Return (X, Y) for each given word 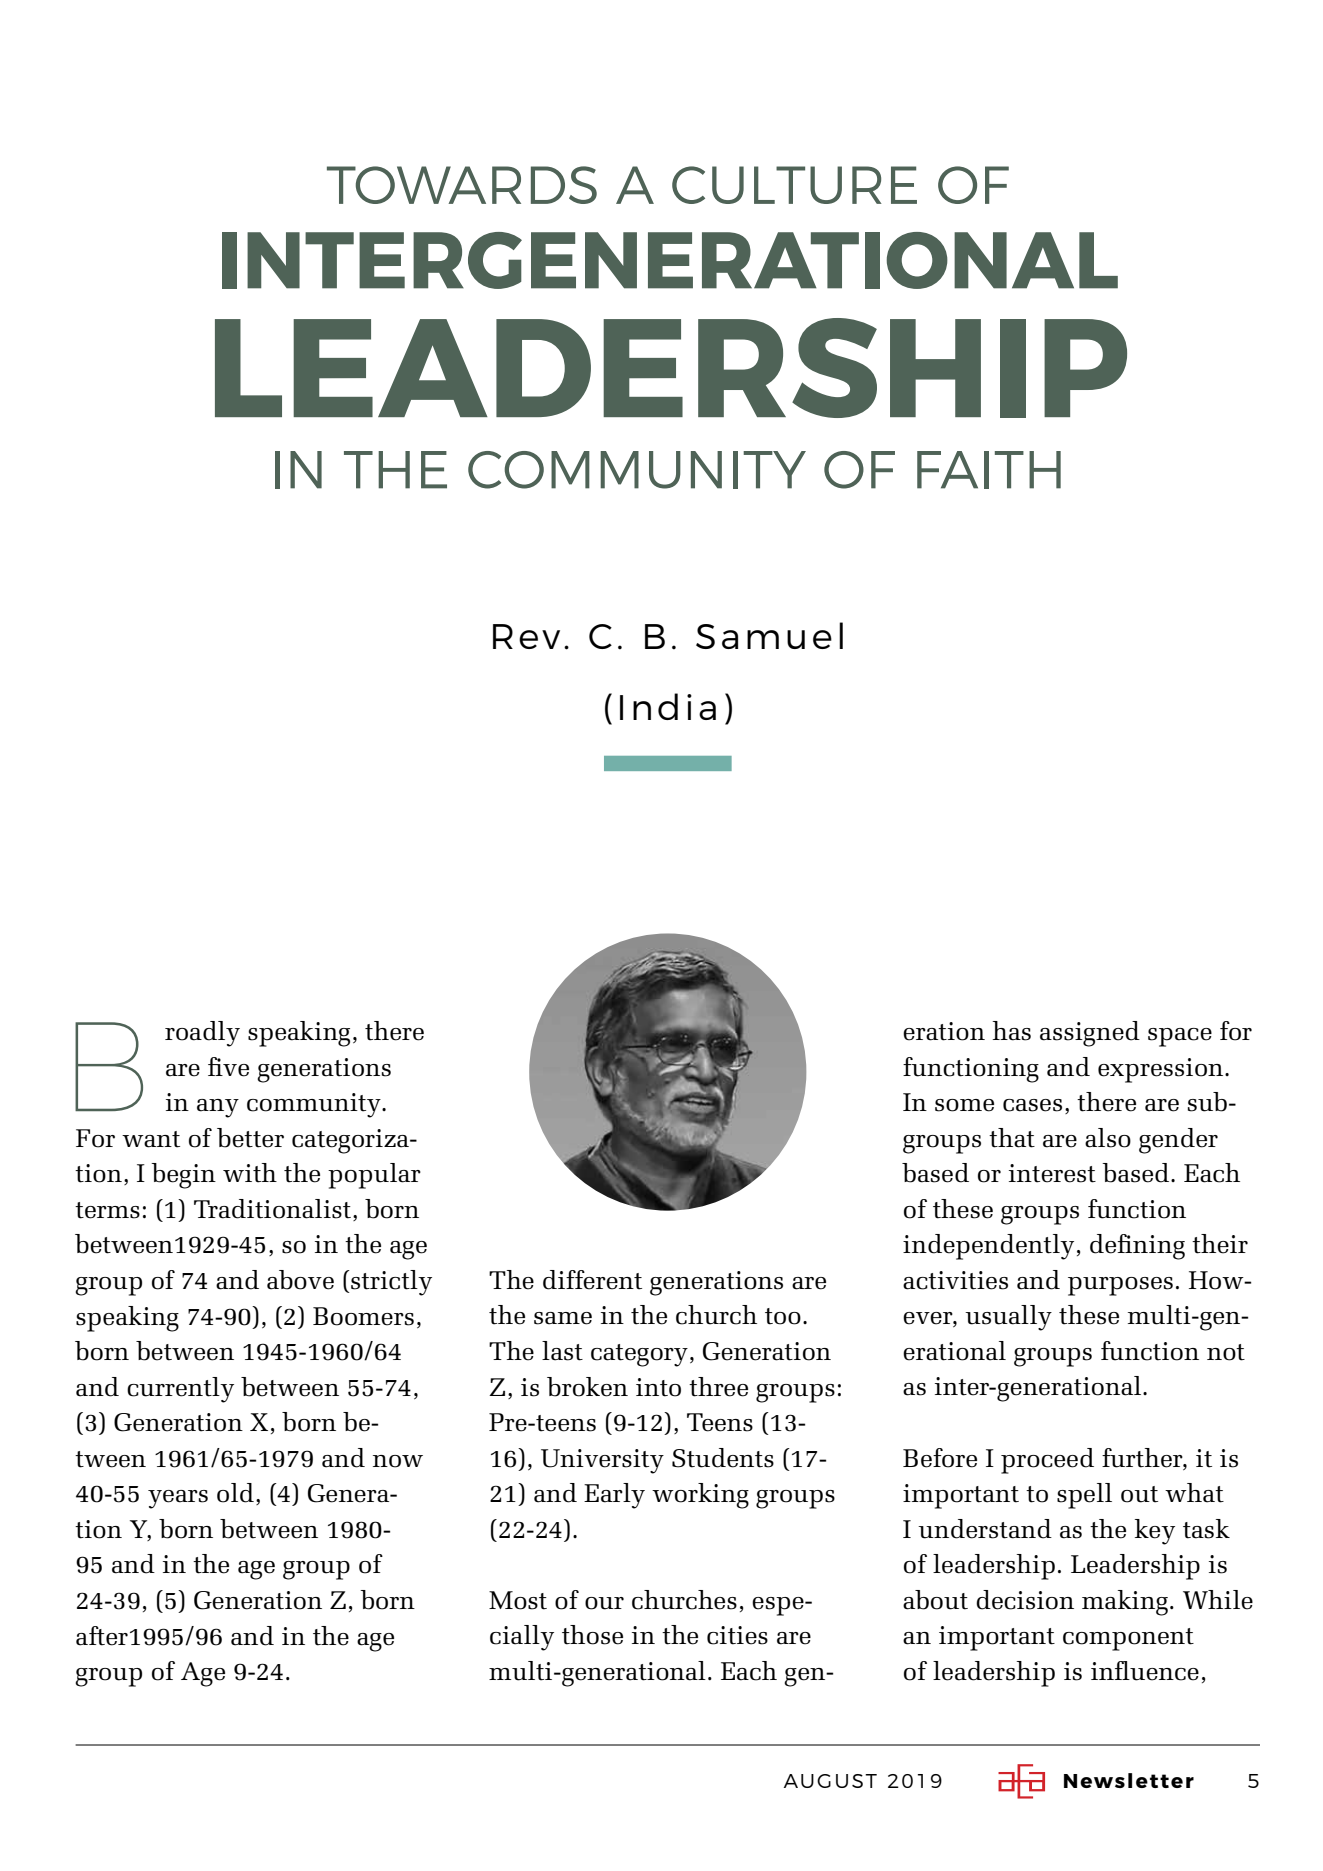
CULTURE (794, 185)
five (228, 1067)
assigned (1090, 1034)
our (604, 1603)
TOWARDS (462, 185)
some (964, 1105)
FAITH (989, 470)
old (235, 1493)
